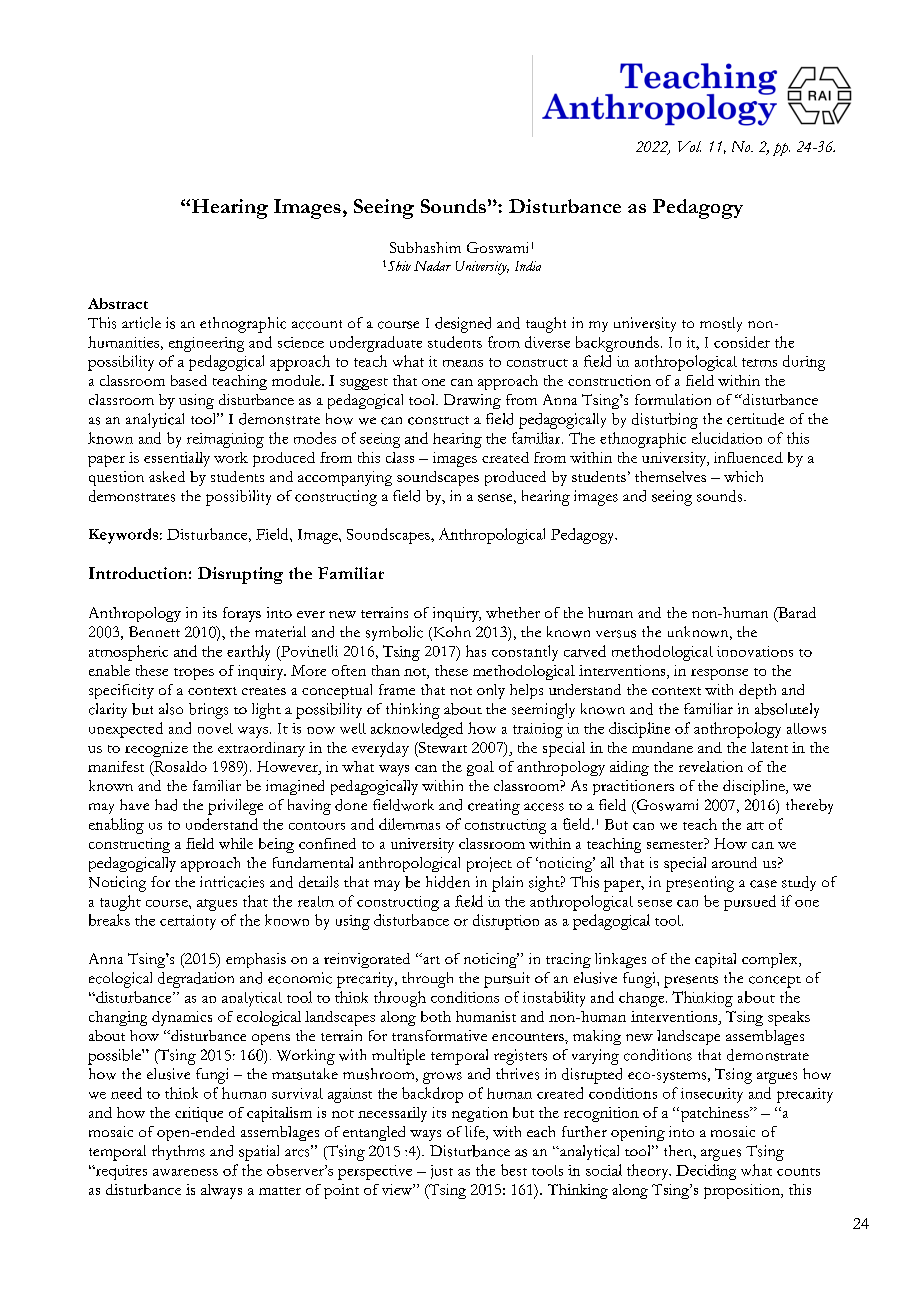 The width and height of the screenshot is (924, 1307). What do you see at coordinates (178, 1152) in the screenshot?
I see `rhythms` at bounding box center [178, 1152].
